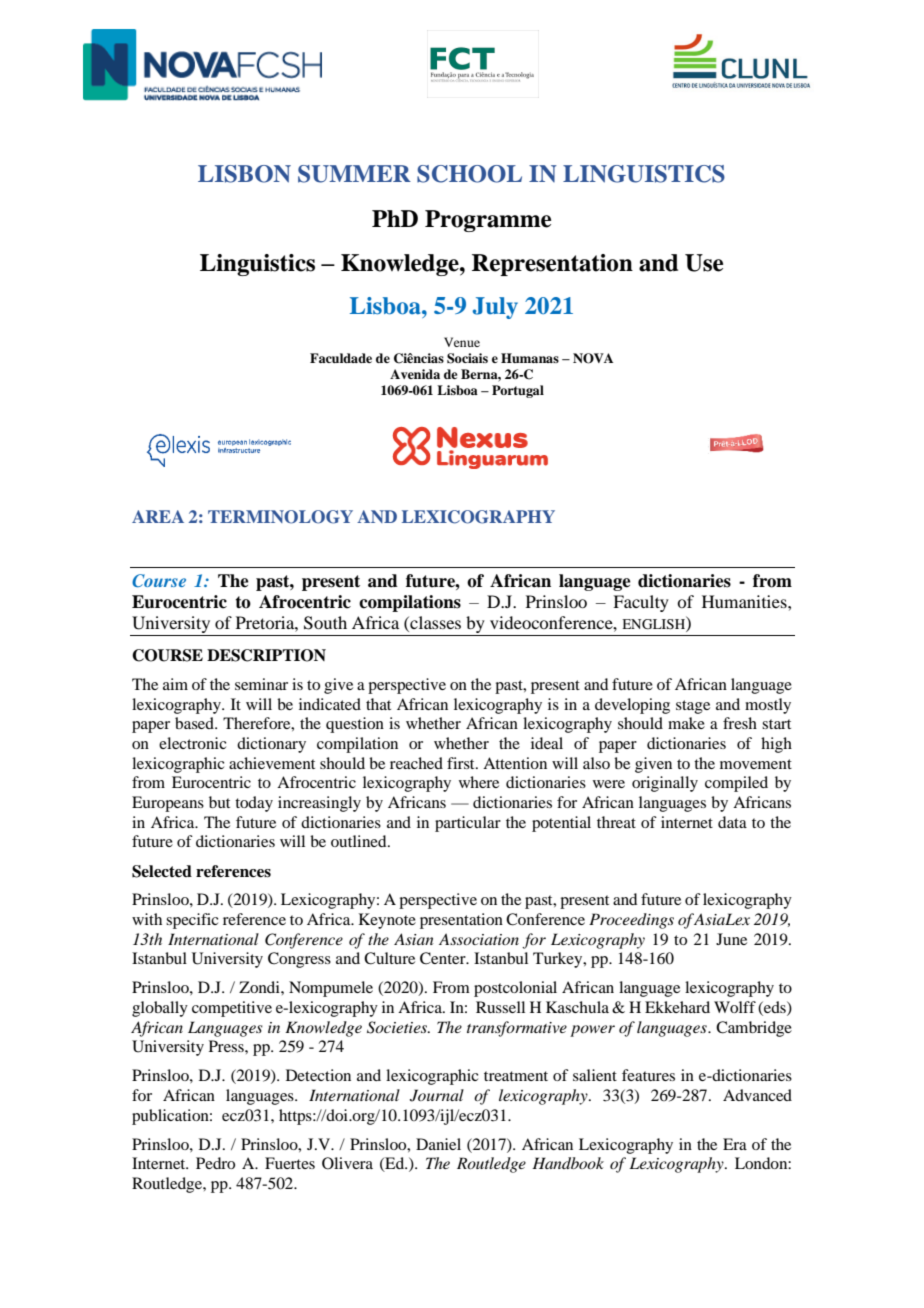  Describe the element at coordinates (215, 1163) in the image. I see `Pedro` at that location.
